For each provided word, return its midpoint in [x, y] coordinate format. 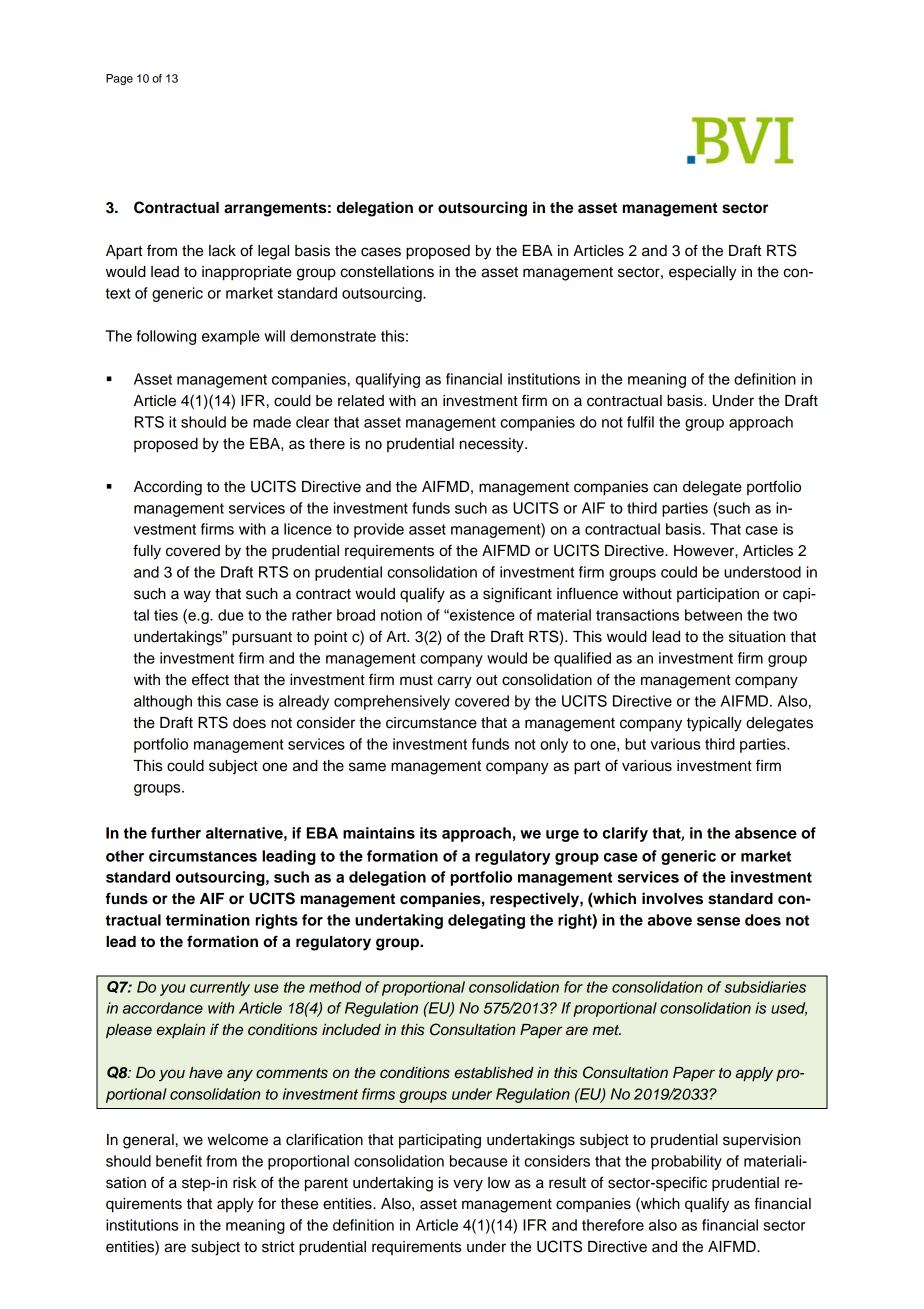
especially [703, 273]
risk [244, 1183]
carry [454, 682]
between [713, 615]
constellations [387, 272]
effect [210, 679]
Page [119, 79]
